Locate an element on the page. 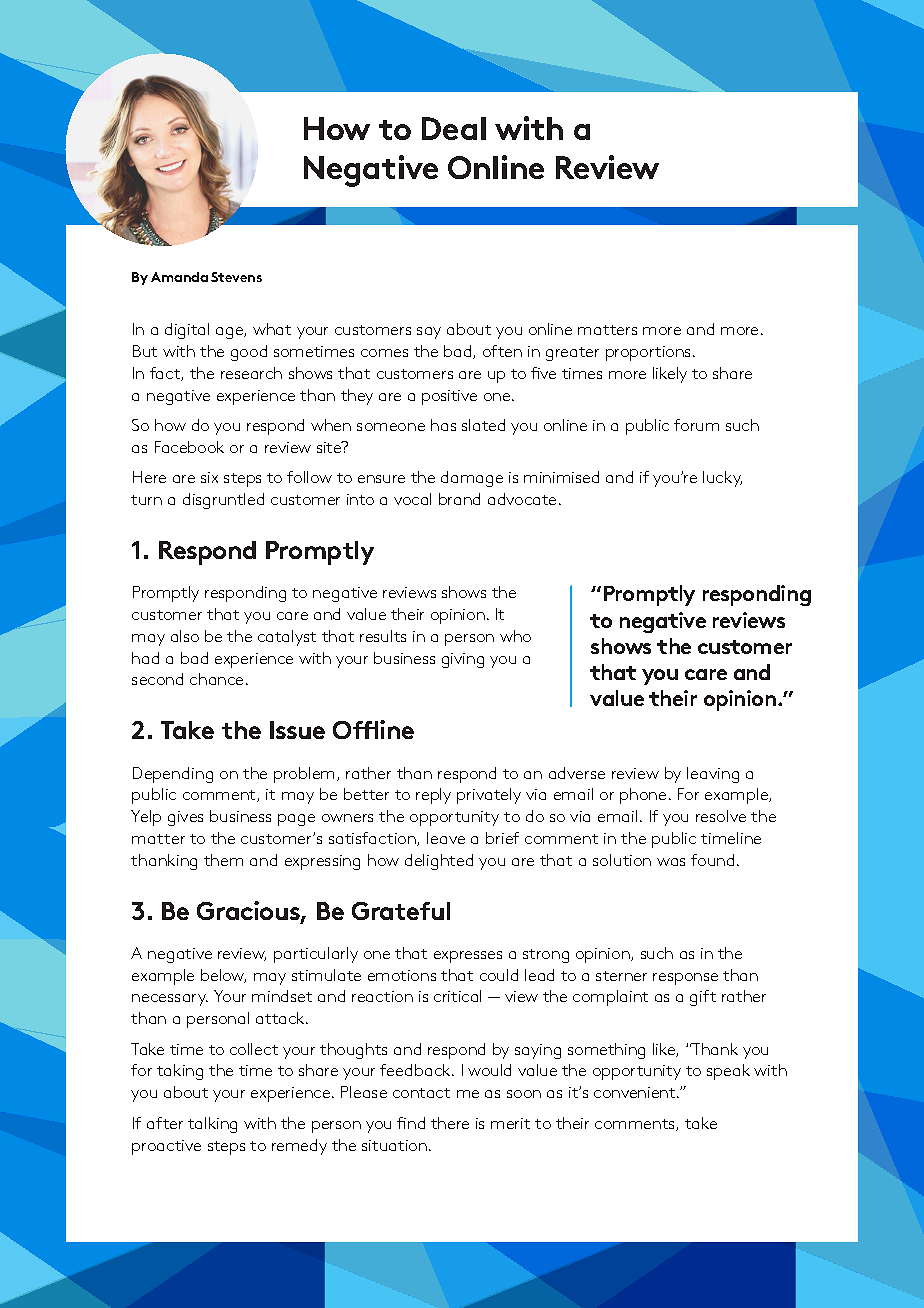 This image has height=1308, width=924. talking is located at coordinates (212, 1125).
